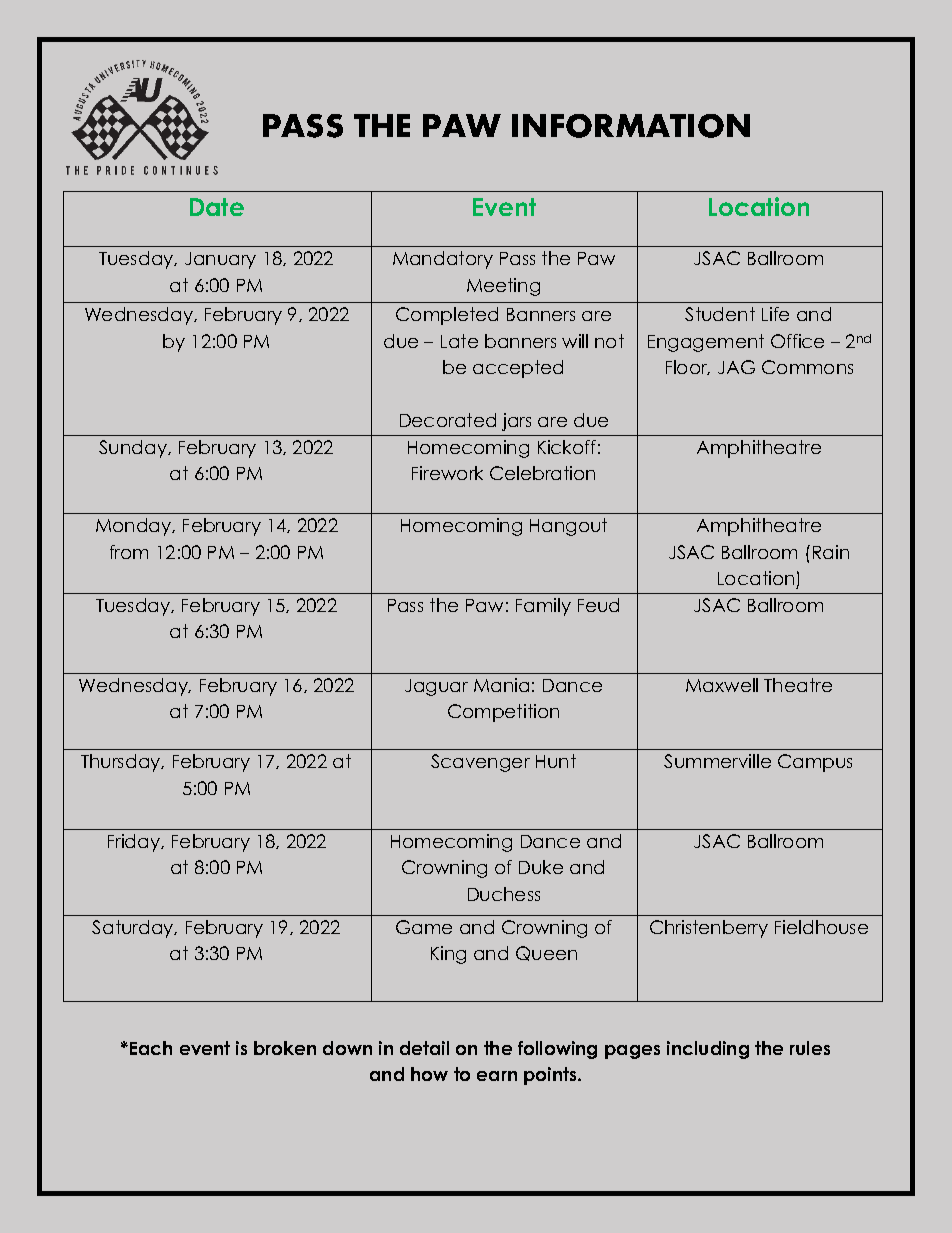  What do you see at coordinates (631, 126) in the page?
I see `INFORMATION` at bounding box center [631, 126].
